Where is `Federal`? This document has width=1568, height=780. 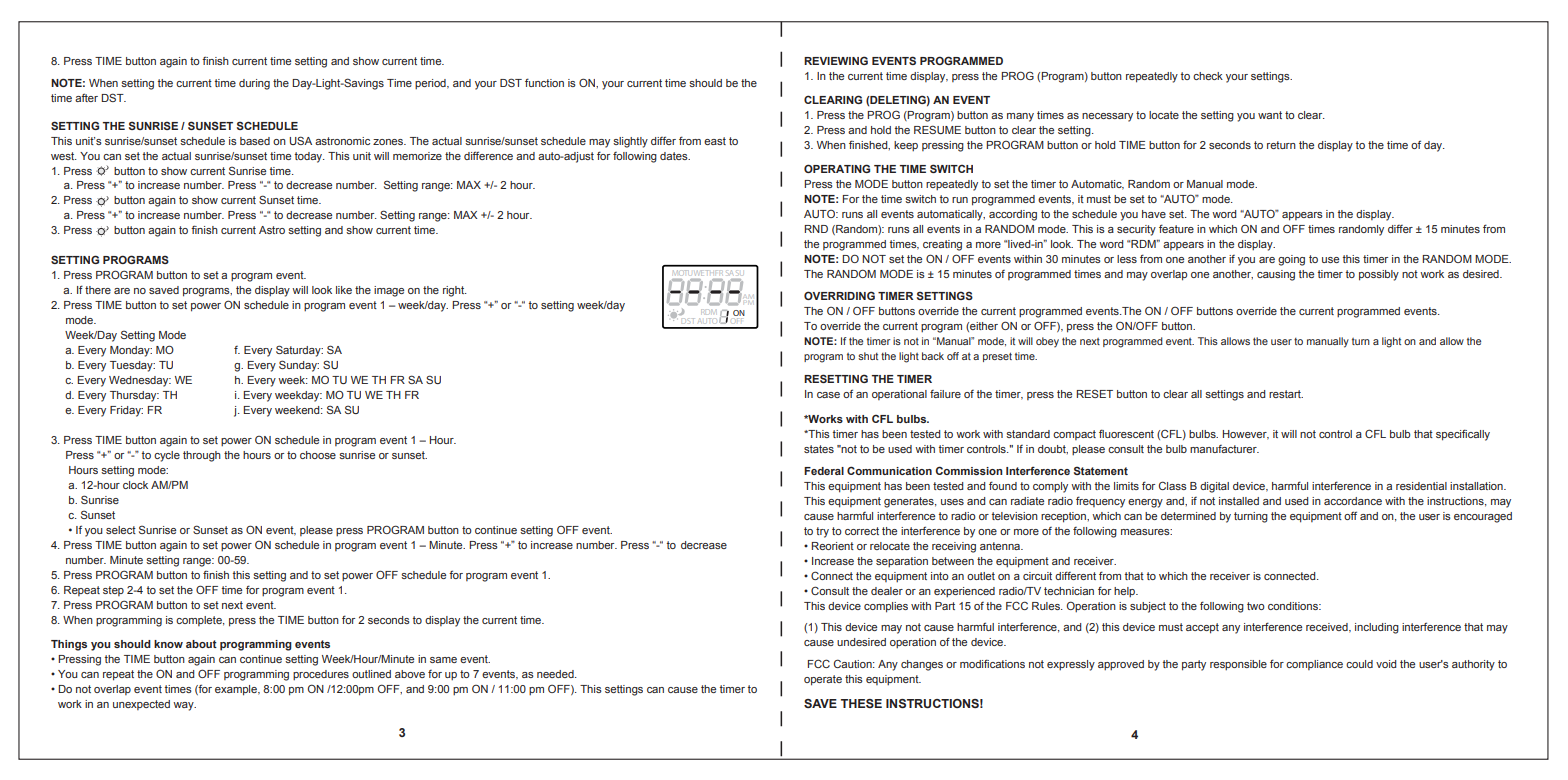
Federal is located at coordinates (824, 471).
